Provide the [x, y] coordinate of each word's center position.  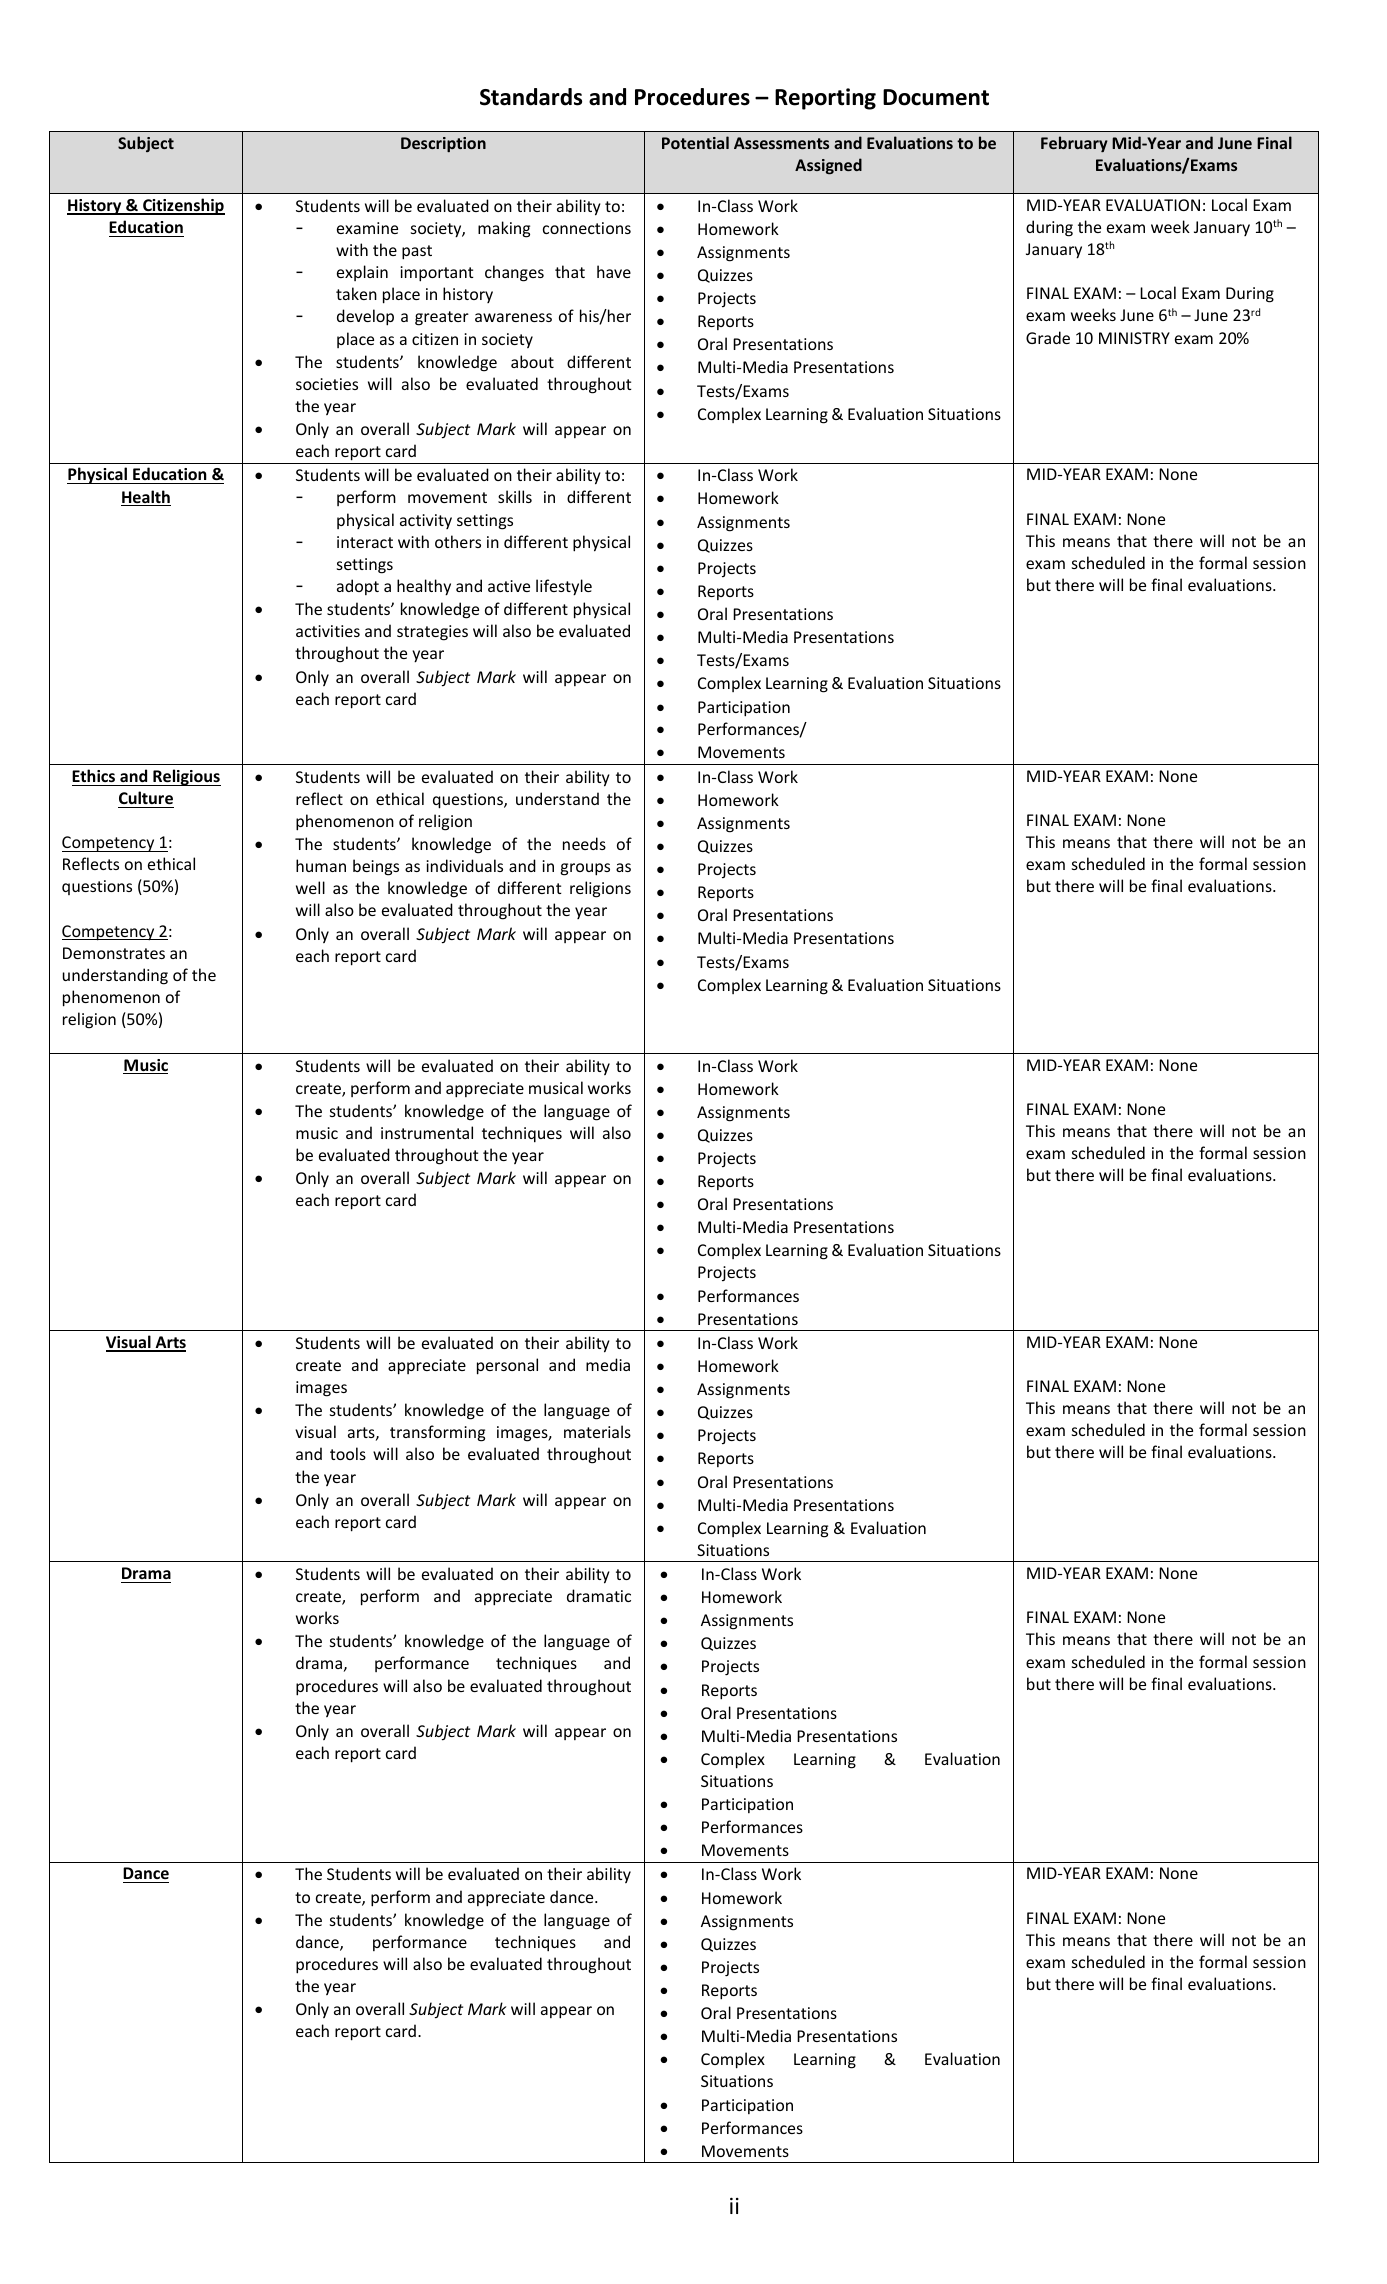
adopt [358, 587]
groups [585, 869]
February [1074, 144]
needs [584, 843]
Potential [695, 142]
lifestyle [564, 587]
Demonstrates [114, 953]
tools [348, 1453]
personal [507, 1366]
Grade [1048, 337]
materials [597, 1431]
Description [443, 144]
